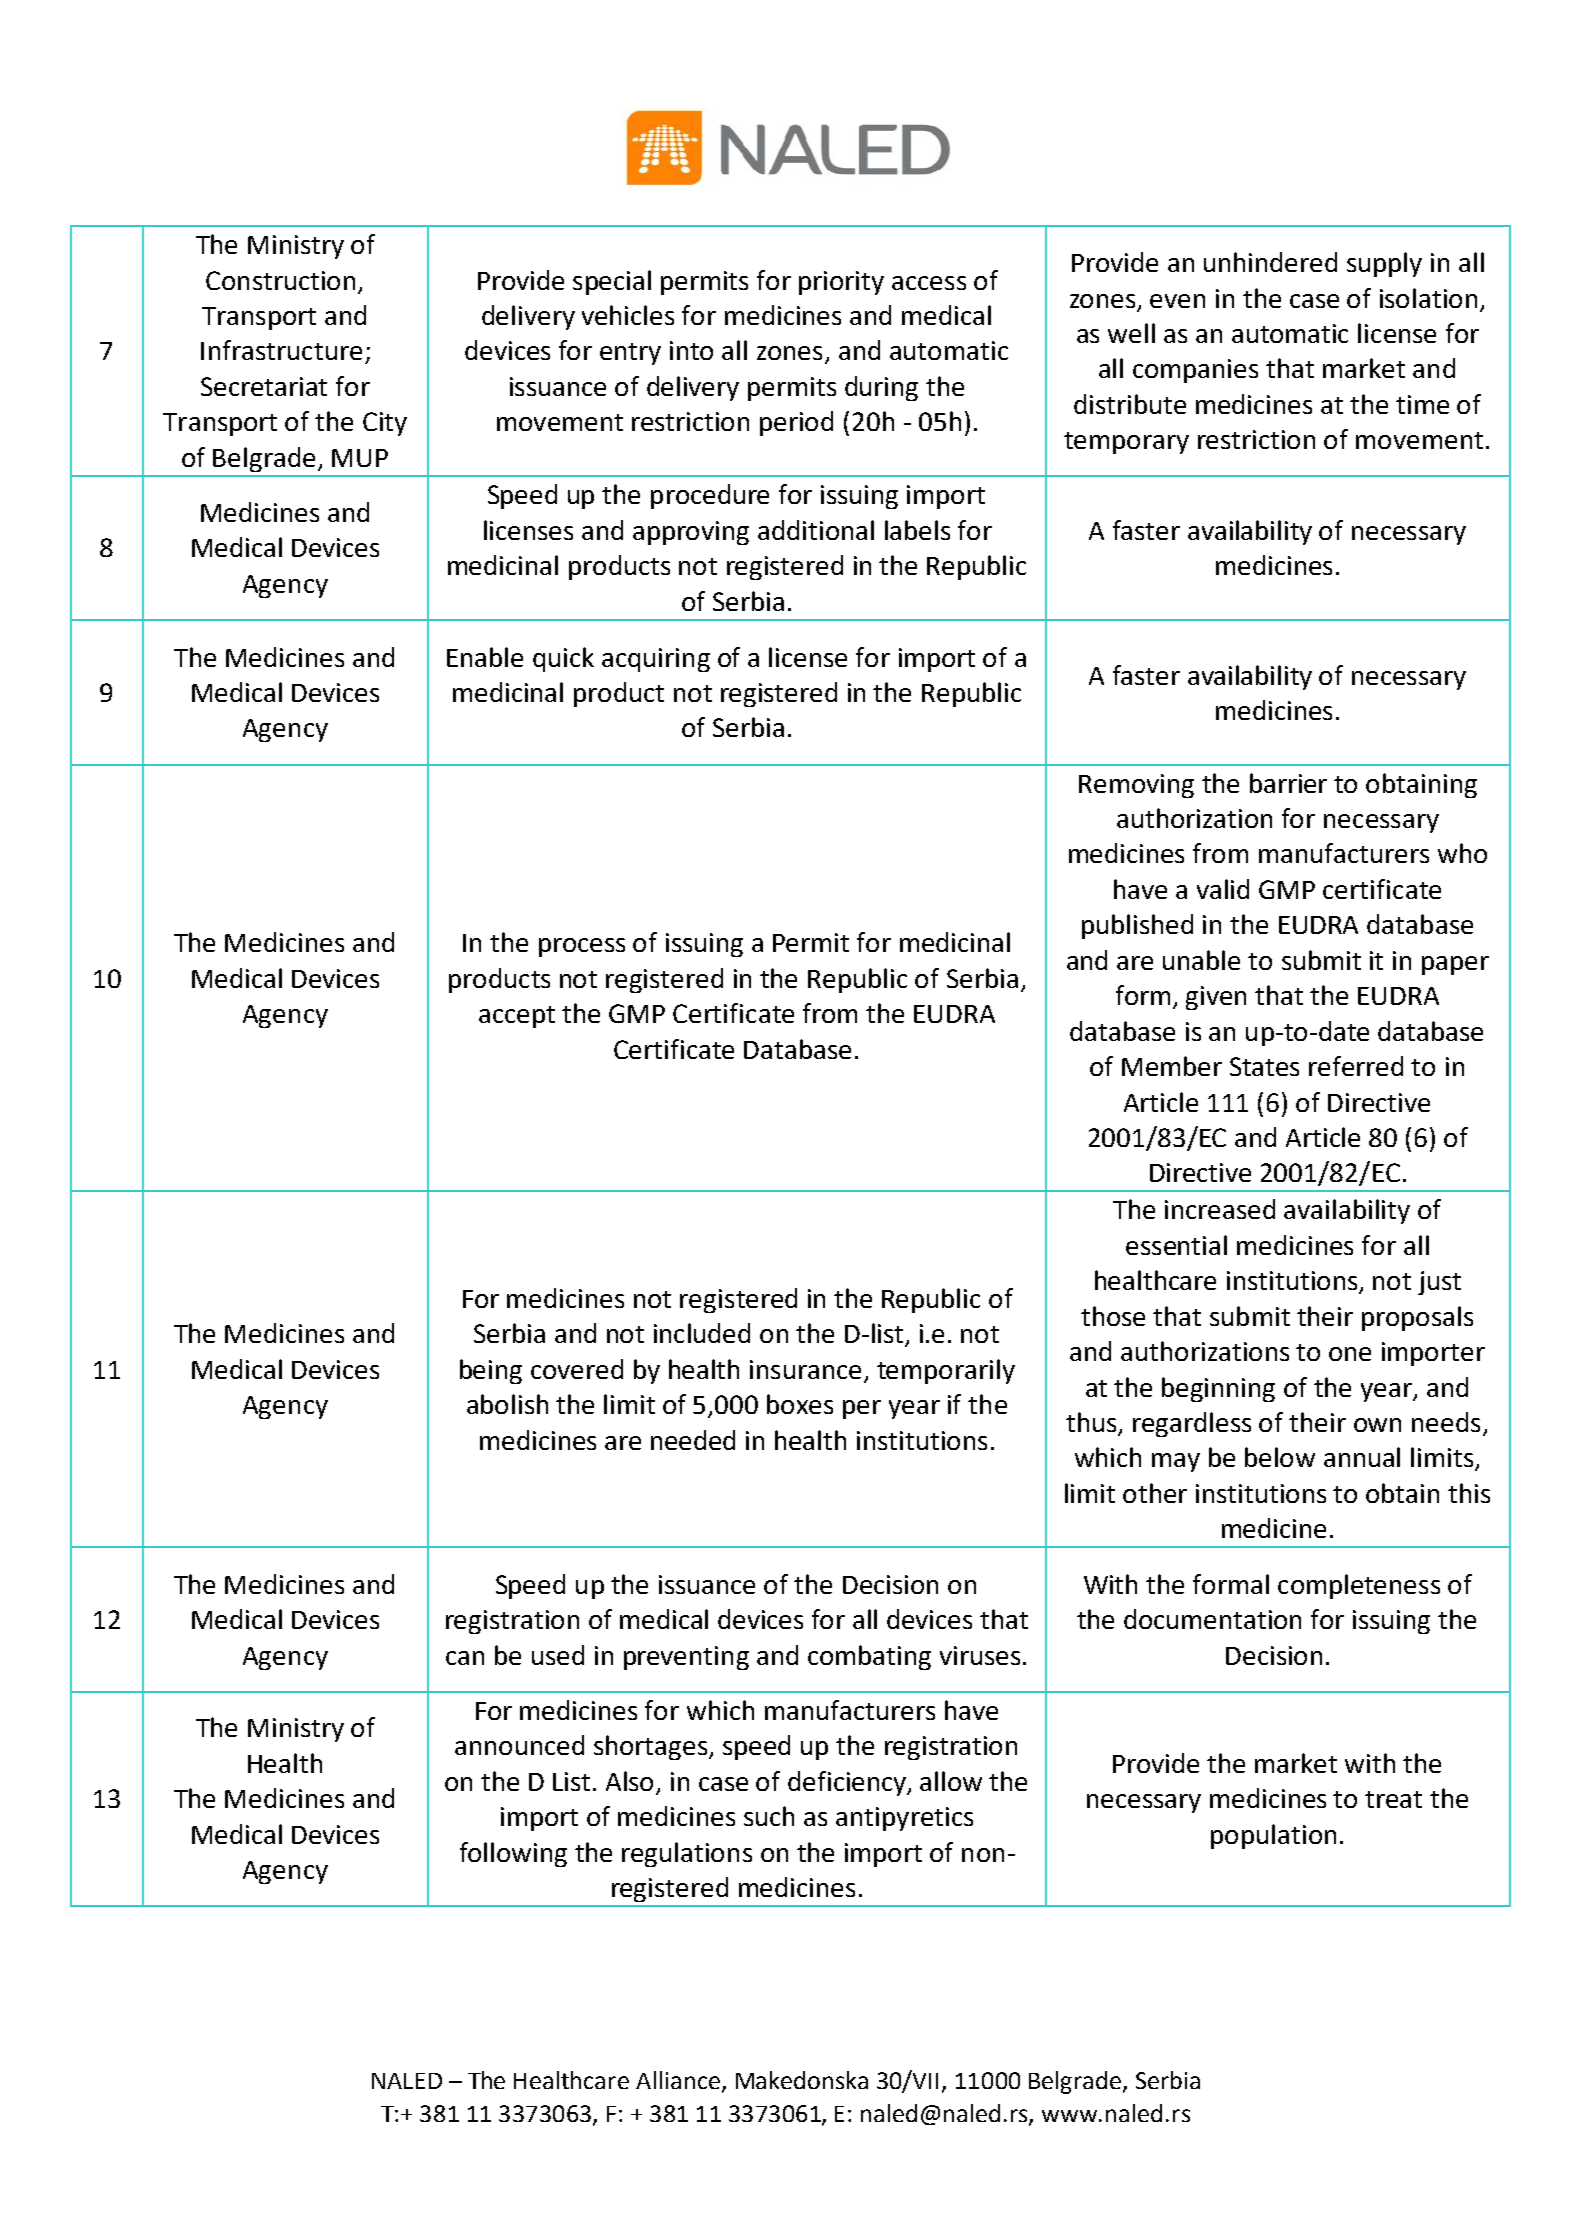  What do you see at coordinates (841, 283) in the image?
I see `priority` at bounding box center [841, 283].
